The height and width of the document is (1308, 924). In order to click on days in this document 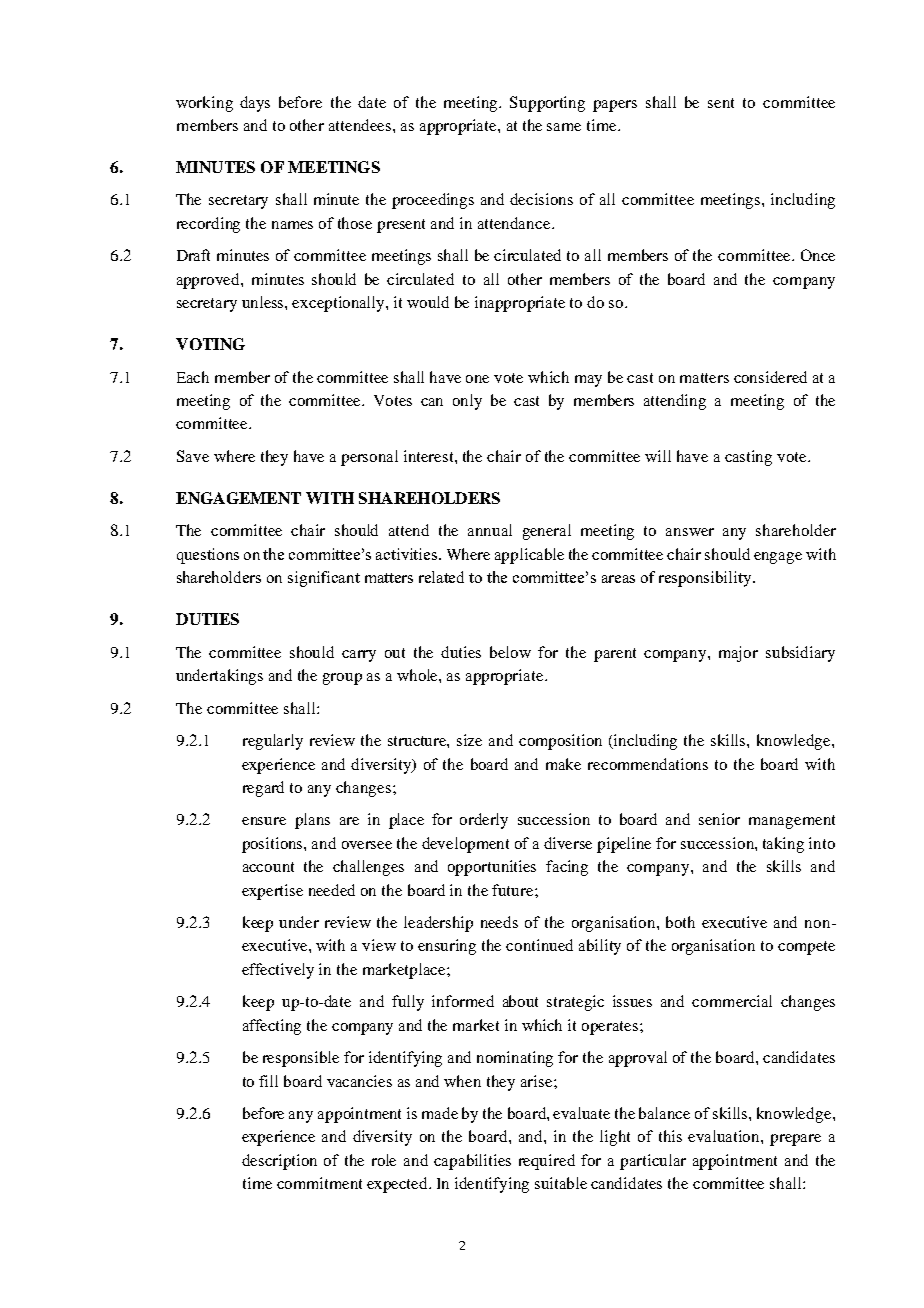, I will do `click(255, 104)`.
